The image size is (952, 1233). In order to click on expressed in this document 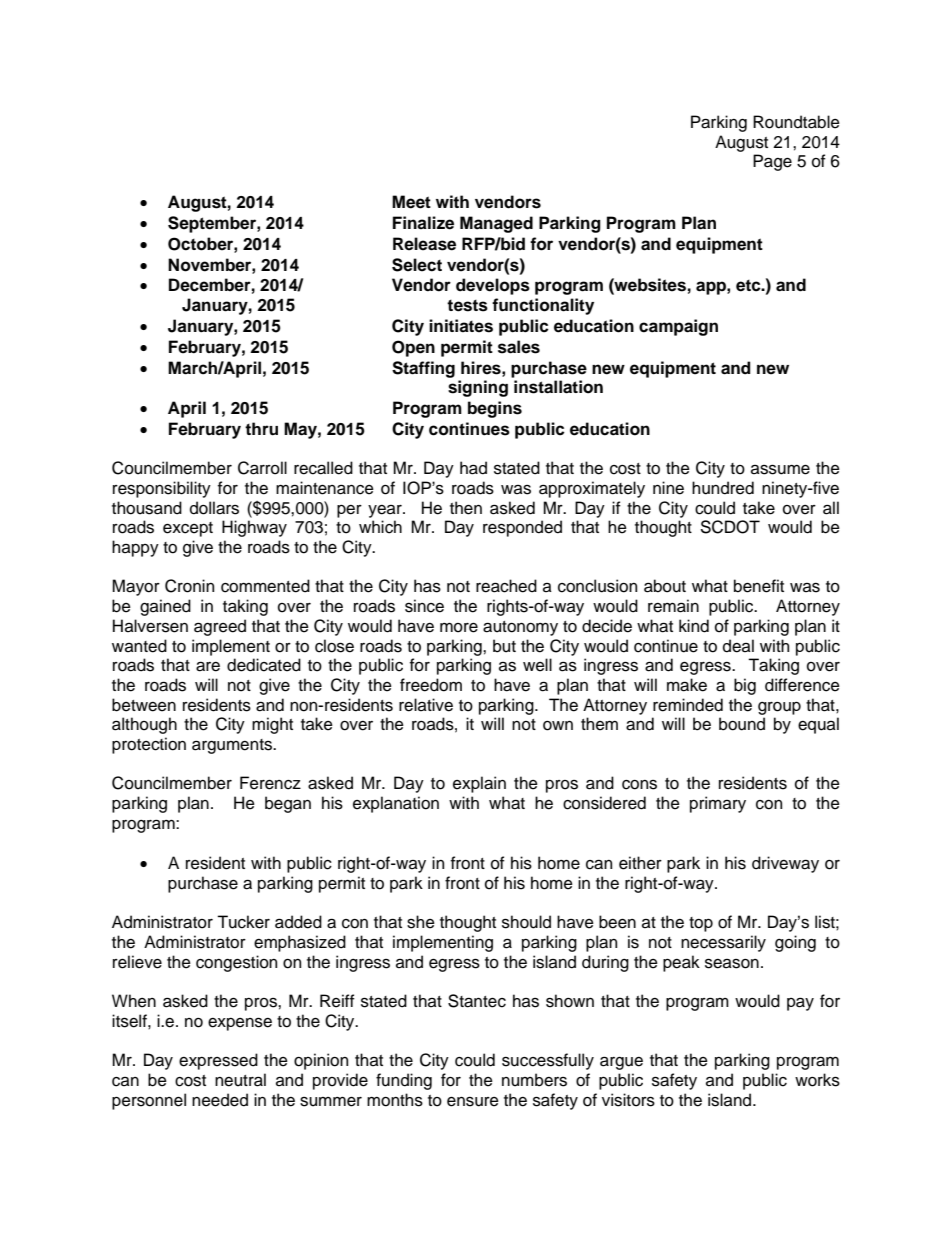, I will do `click(218, 1061)`.
